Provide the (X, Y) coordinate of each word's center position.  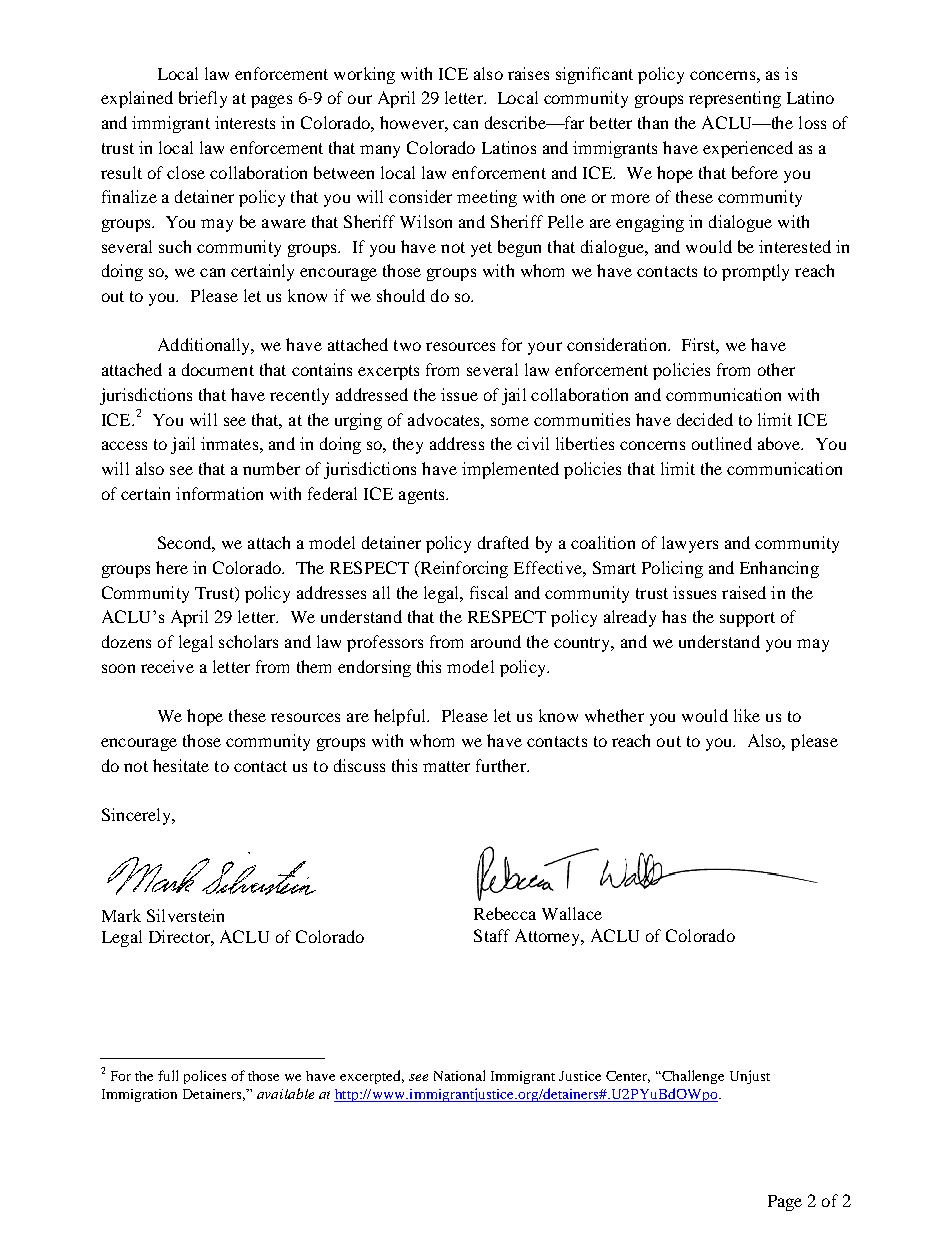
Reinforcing (463, 569)
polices (205, 1077)
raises (528, 73)
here (172, 567)
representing (735, 99)
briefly (203, 99)
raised (744, 592)
